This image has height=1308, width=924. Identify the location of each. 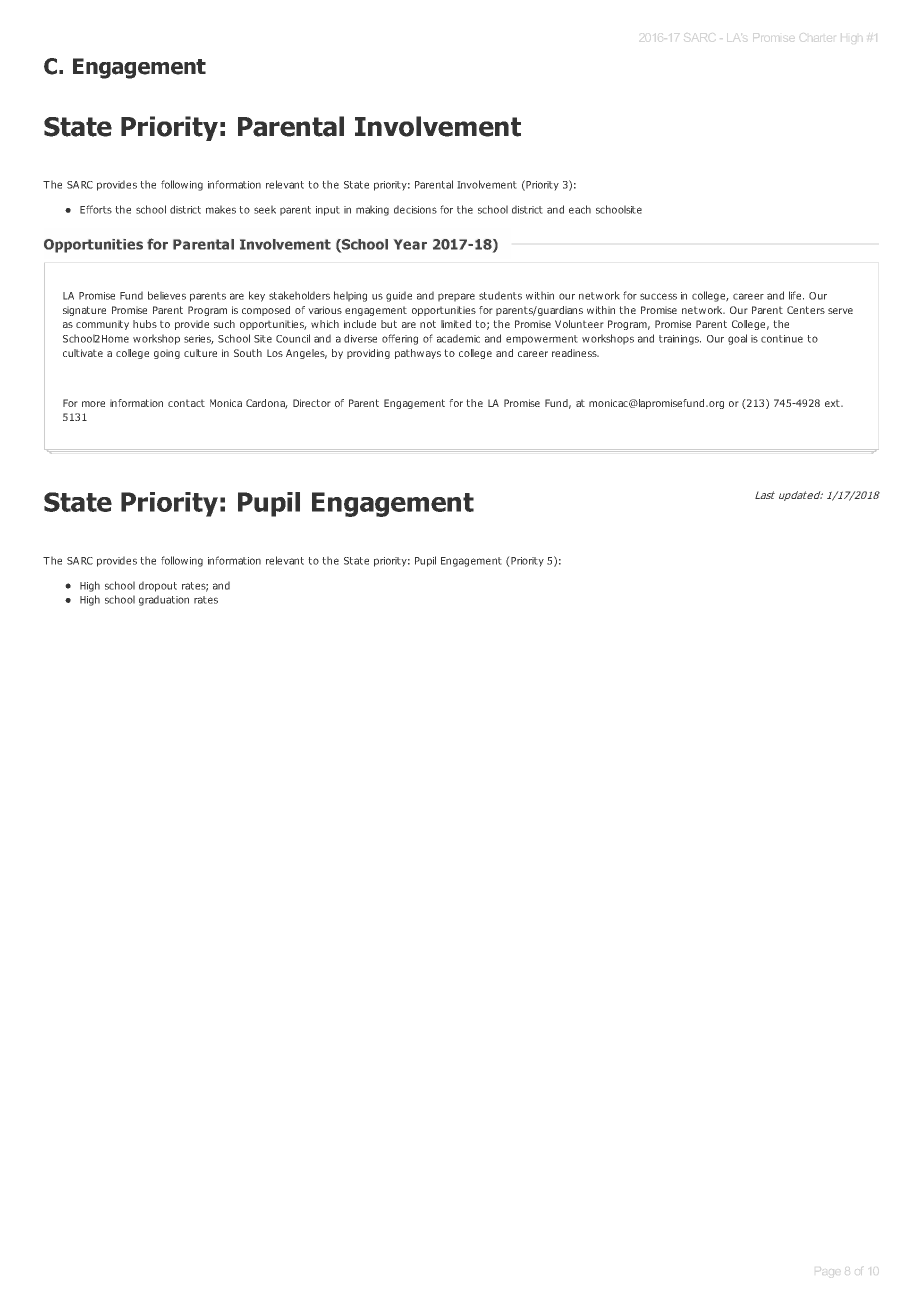
(580, 209).
